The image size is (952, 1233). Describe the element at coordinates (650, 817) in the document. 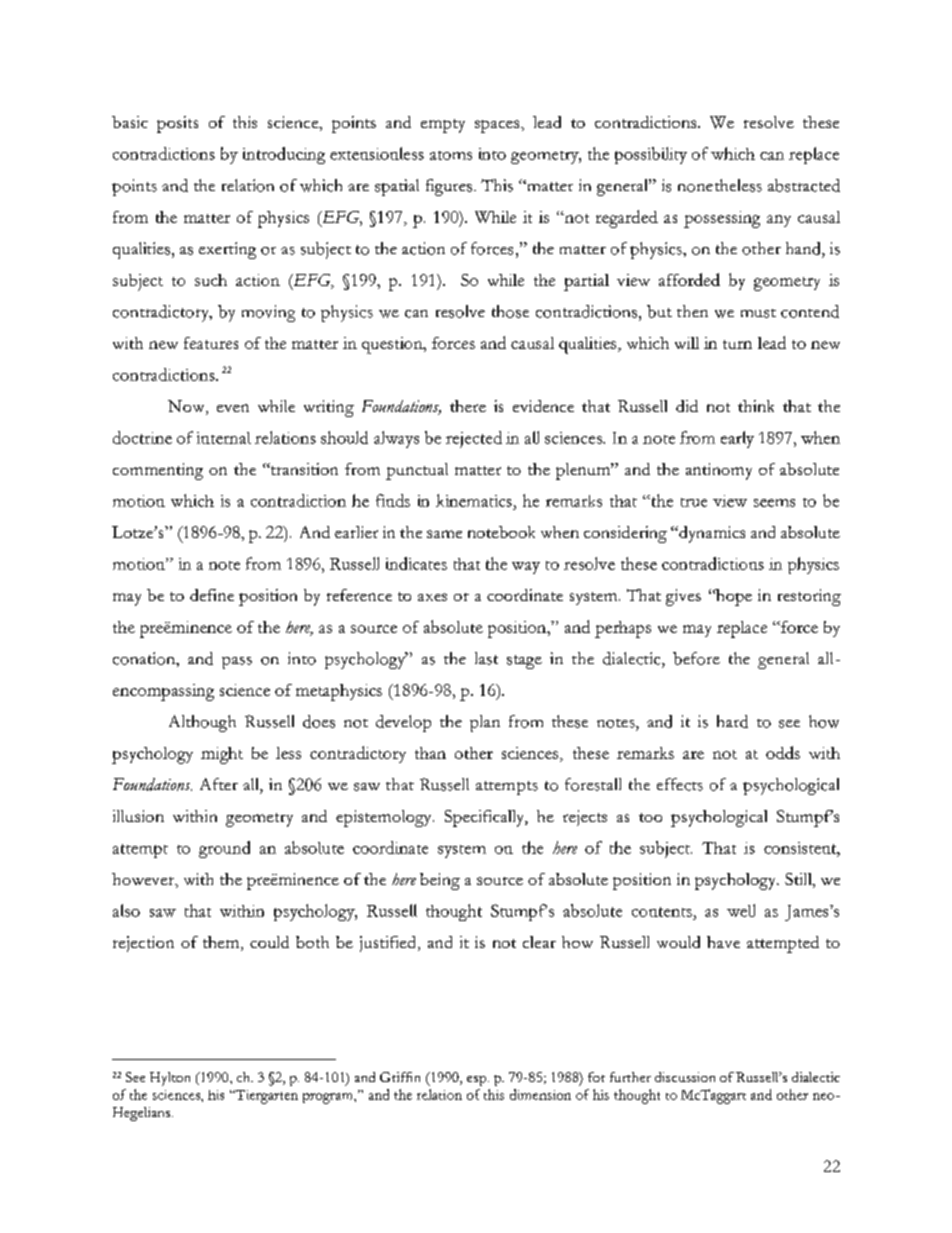

I see `too` at that location.
